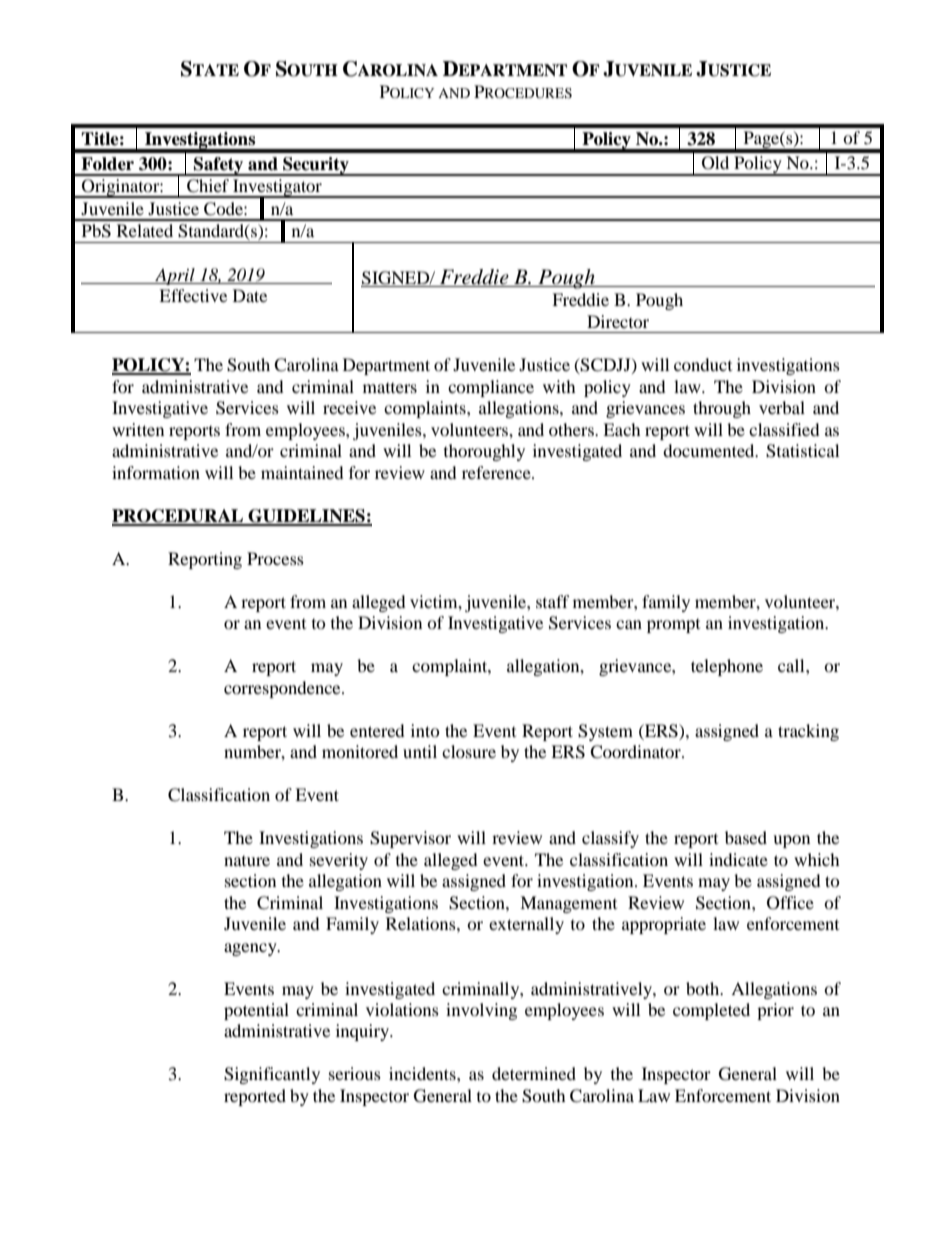 This image has width=952, height=1233. I want to click on Safety, so click(219, 166).
